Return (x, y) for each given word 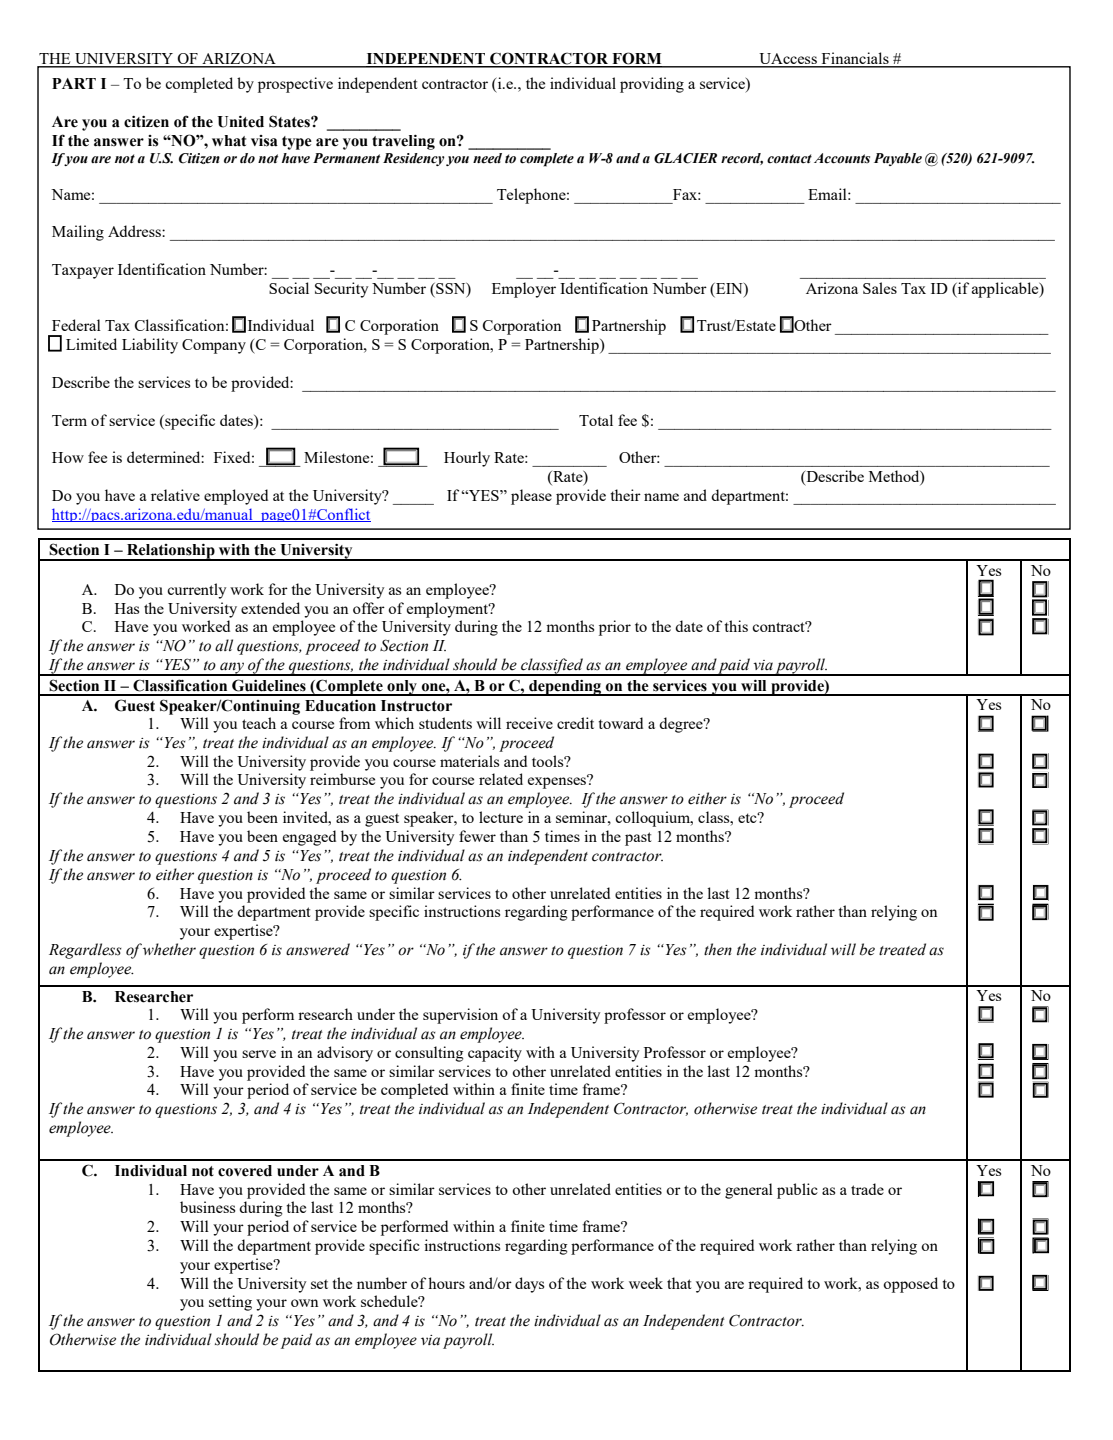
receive (529, 723)
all (224, 645)
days (529, 1285)
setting (230, 1303)
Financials (855, 59)
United (240, 122)
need (487, 158)
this (736, 626)
